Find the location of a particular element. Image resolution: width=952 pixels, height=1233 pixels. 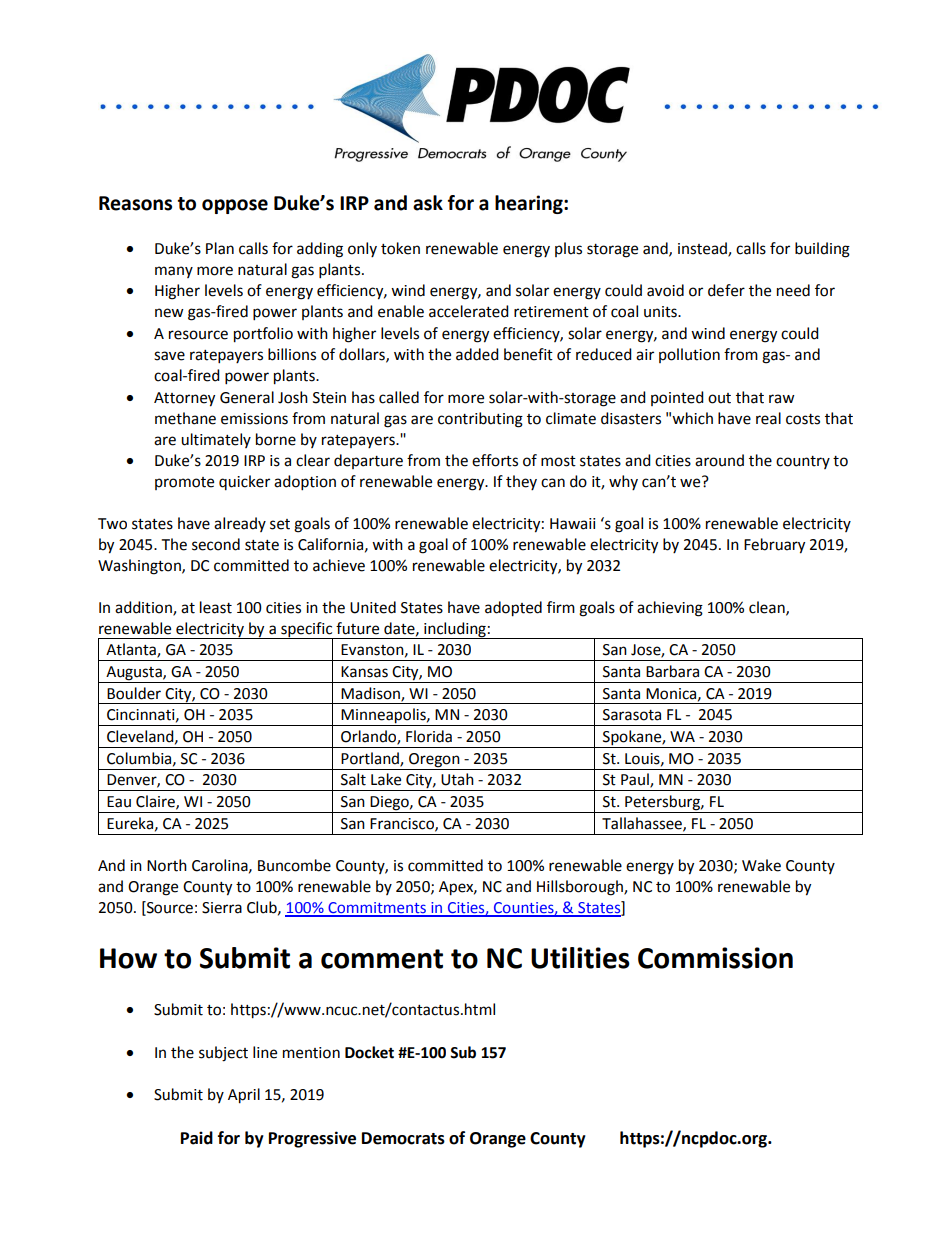

second is located at coordinates (216, 544).
